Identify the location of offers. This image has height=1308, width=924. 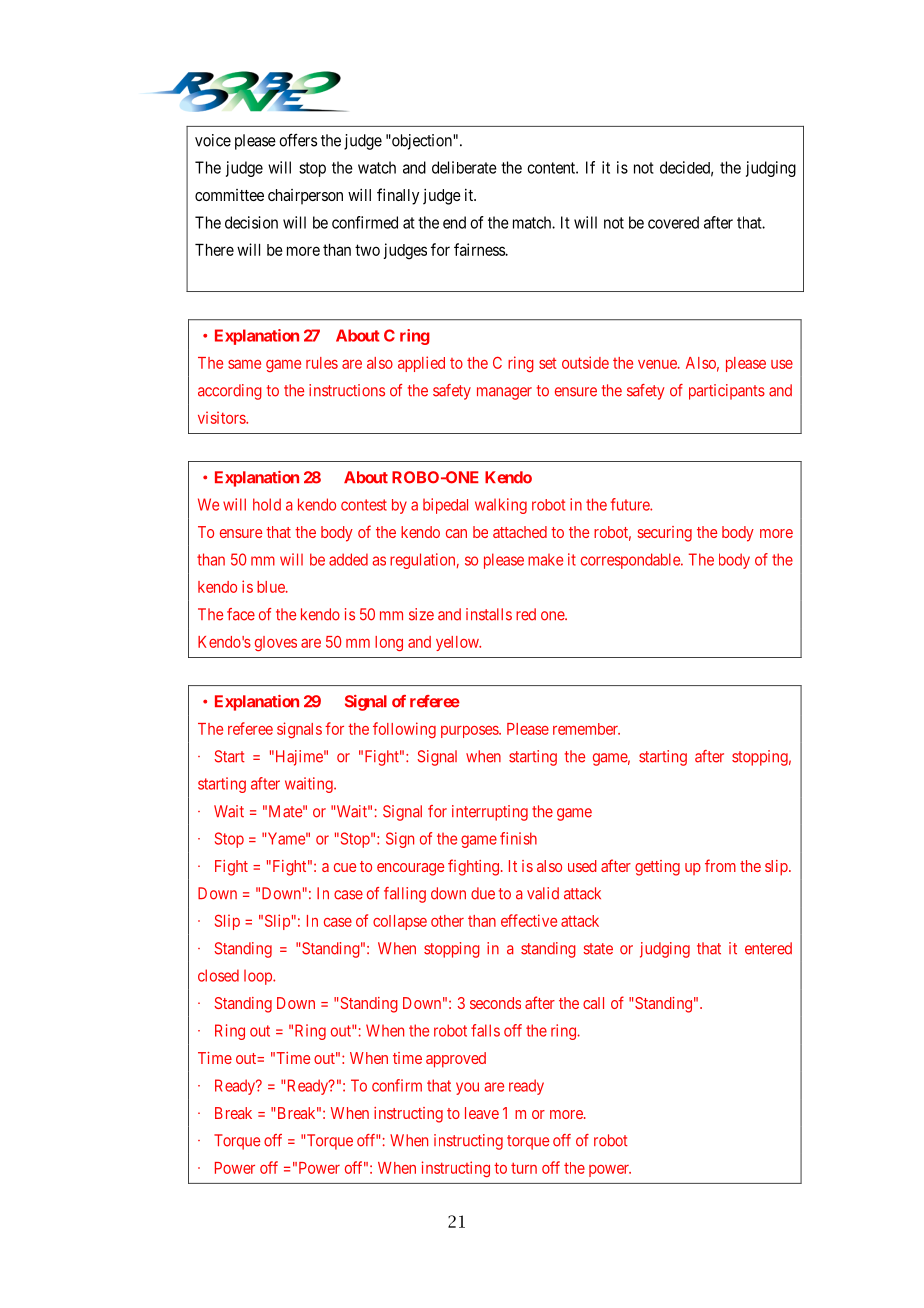
(298, 140).
